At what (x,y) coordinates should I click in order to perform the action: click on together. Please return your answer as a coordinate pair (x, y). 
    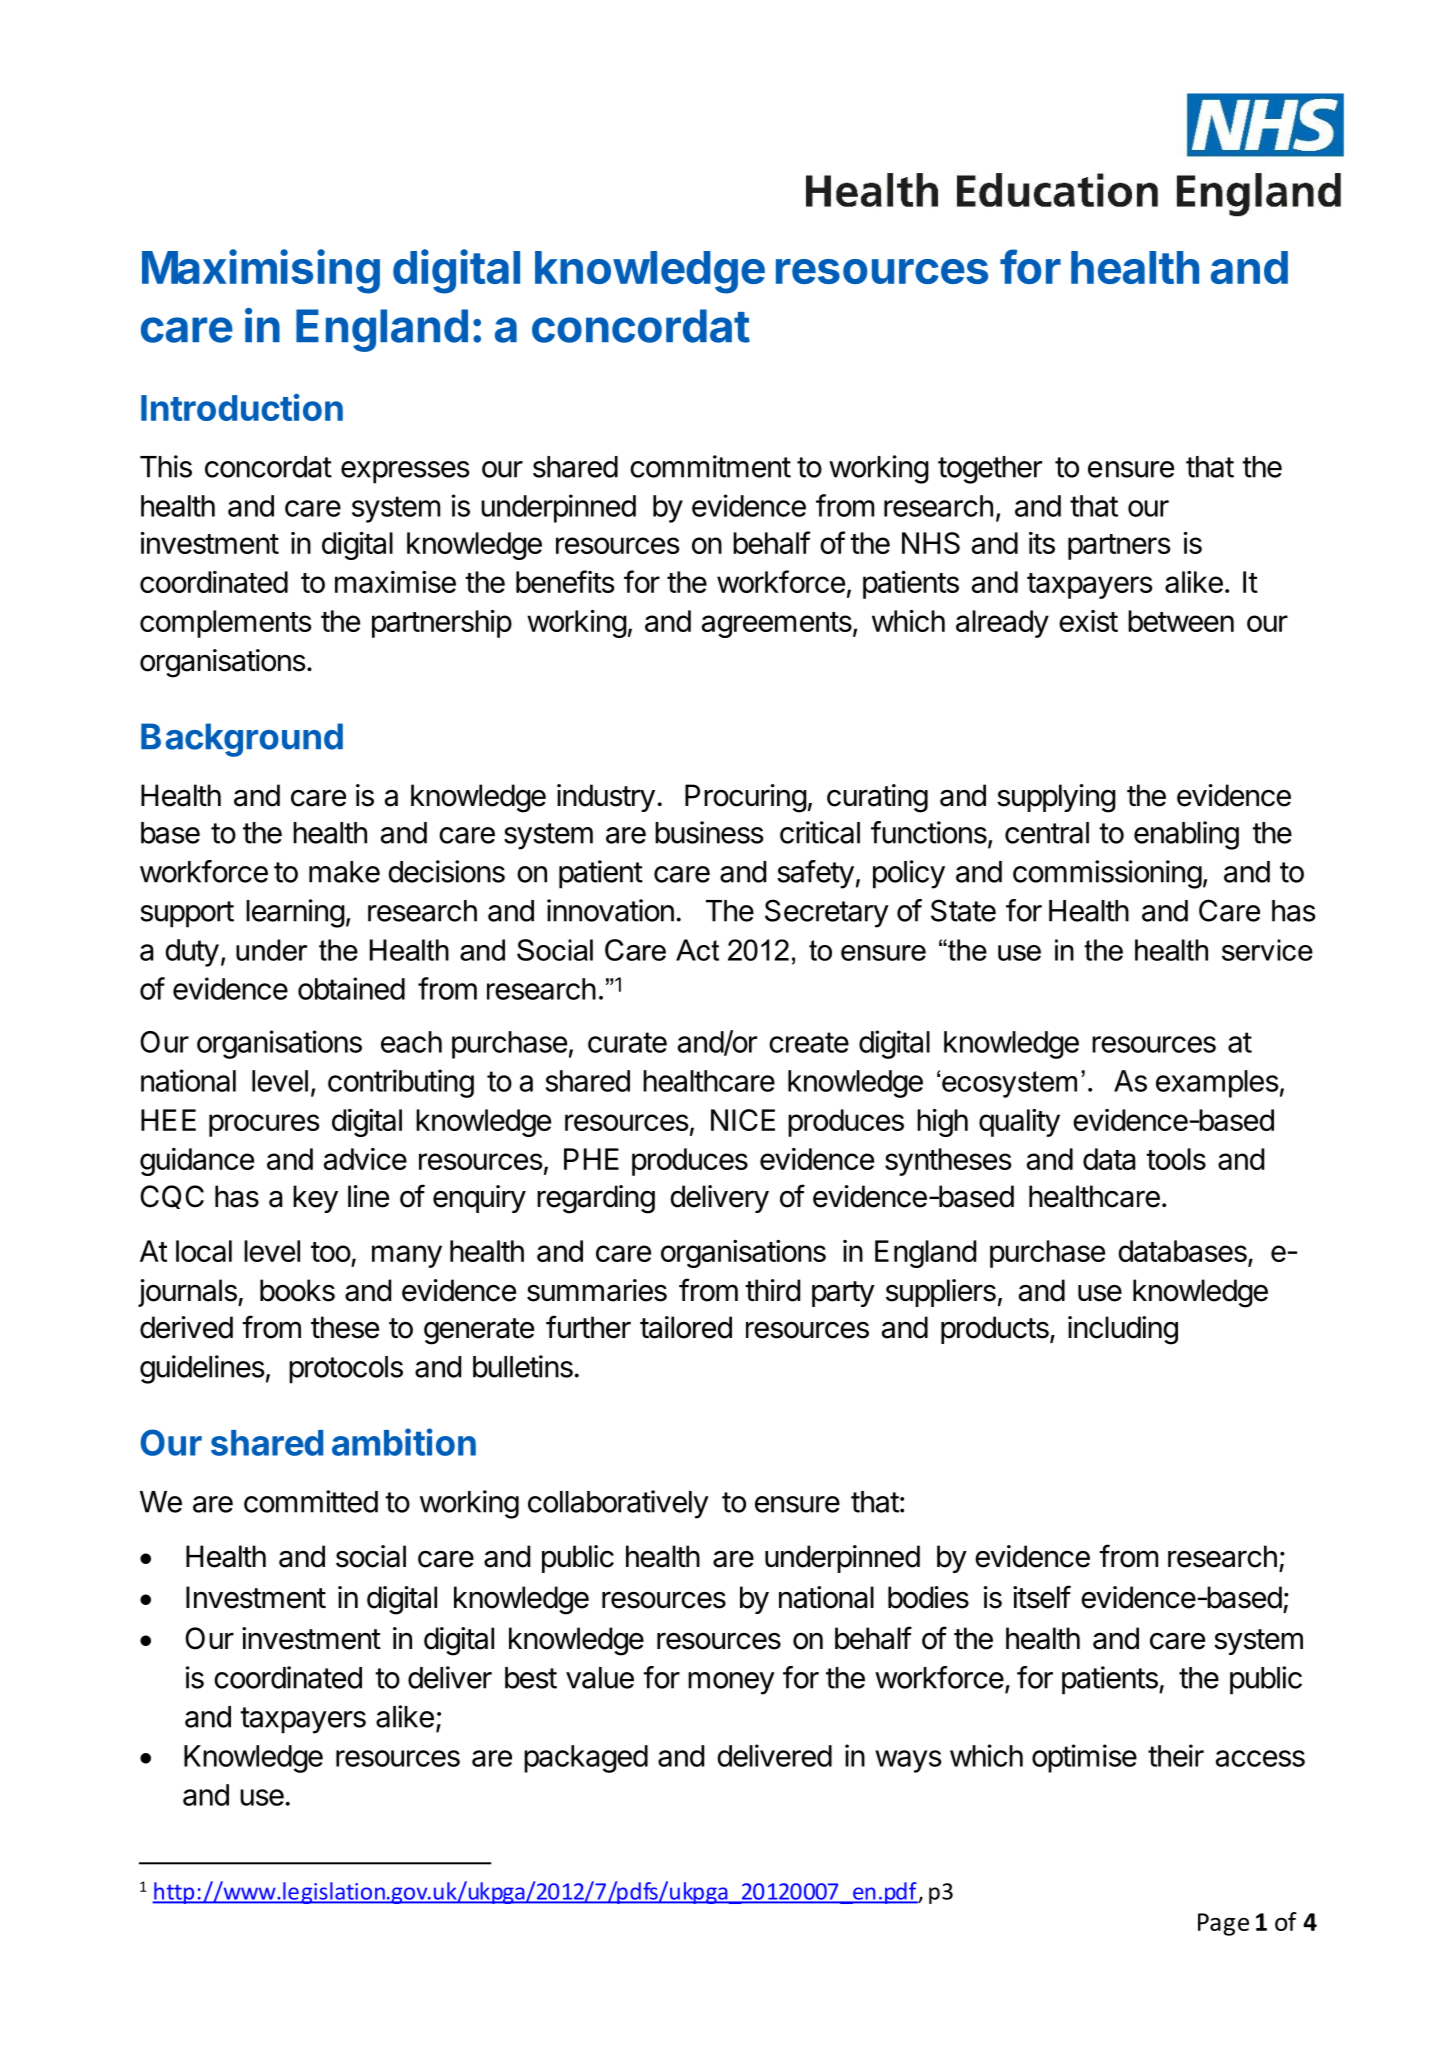
    Looking at the image, I should click on (990, 470).
